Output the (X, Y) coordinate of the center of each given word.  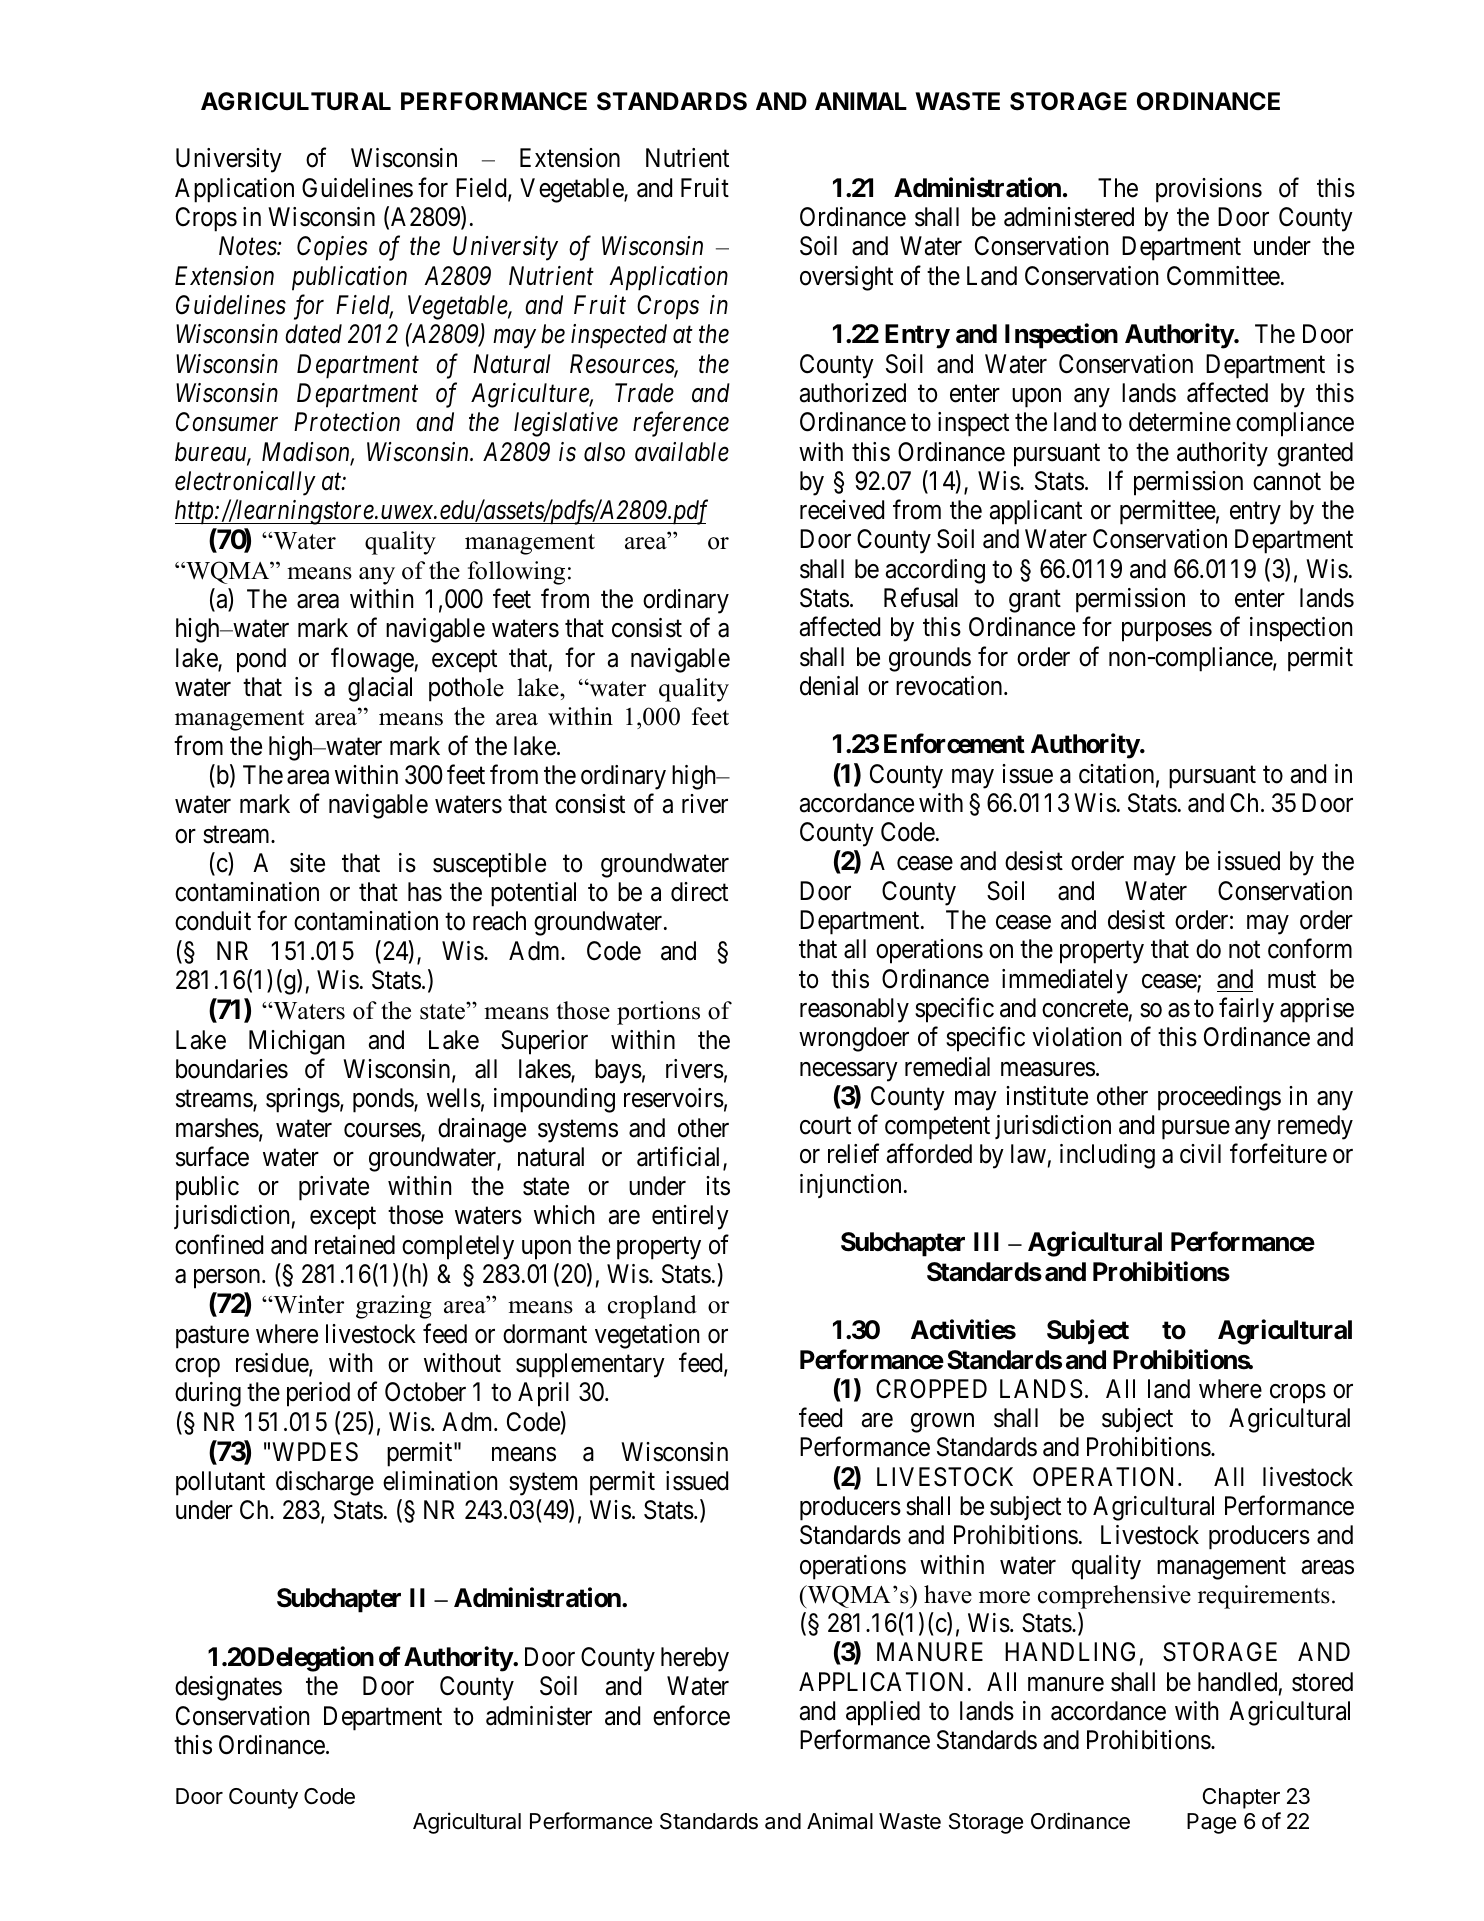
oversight (846, 278)
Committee (1223, 276)
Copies (332, 248)
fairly (1246, 1010)
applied (883, 1713)
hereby (695, 1659)
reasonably (854, 1010)
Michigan (296, 1042)
